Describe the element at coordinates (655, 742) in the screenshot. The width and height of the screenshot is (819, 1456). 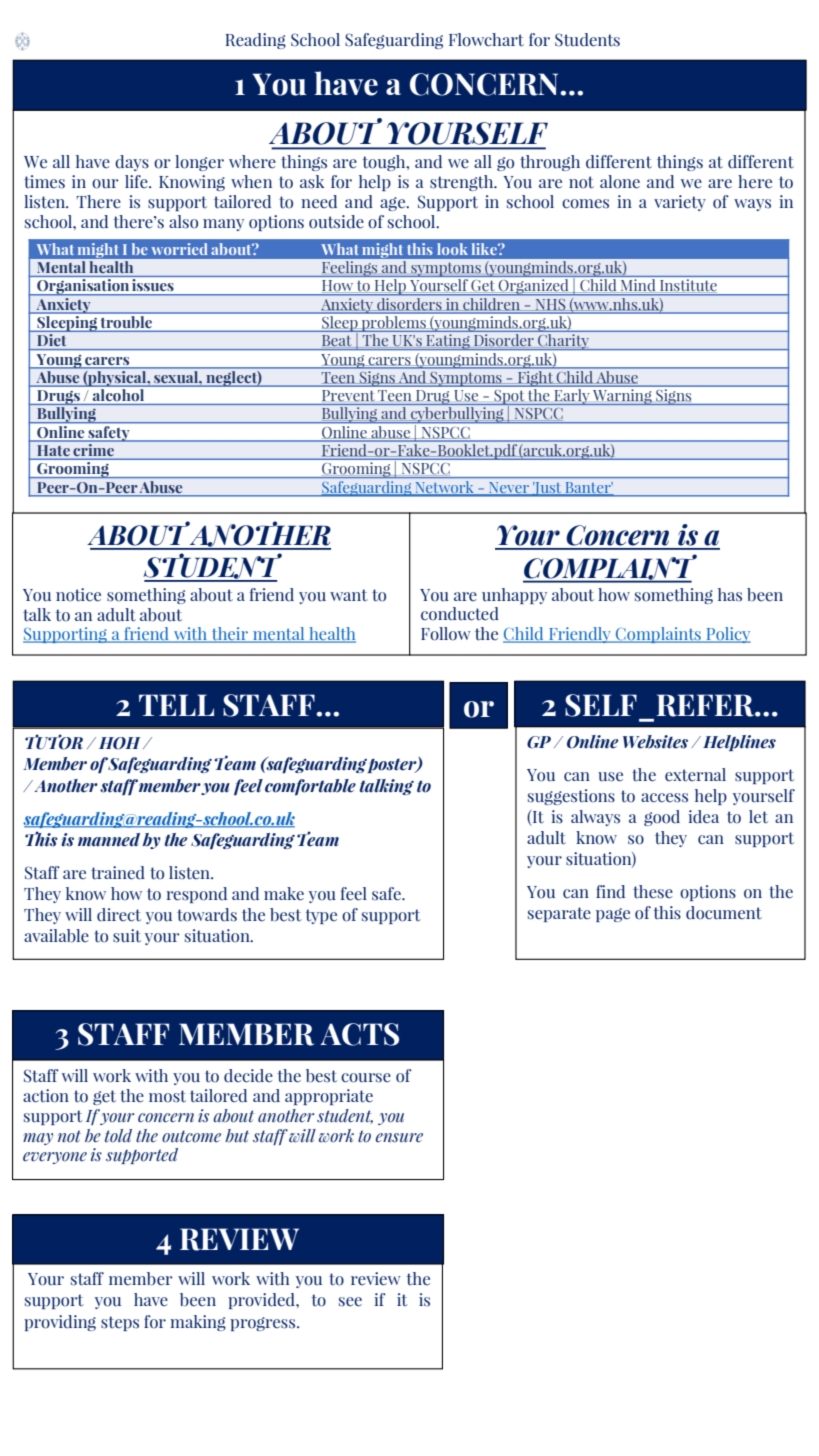
I see `Websites` at that location.
